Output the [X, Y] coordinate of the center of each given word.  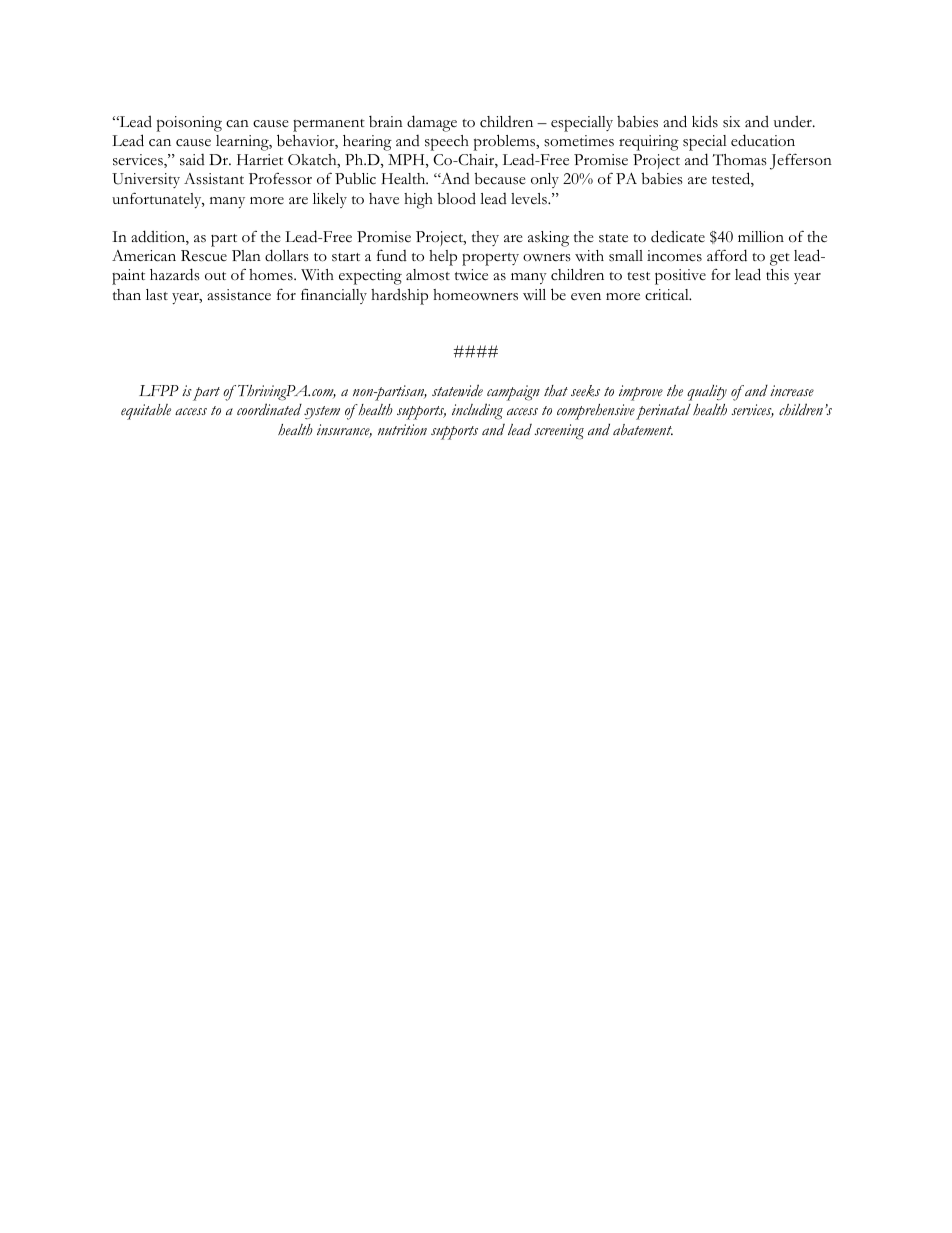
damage [432, 123]
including [477, 411]
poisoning [189, 124]
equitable [146, 412]
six [731, 122]
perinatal [663, 412]
